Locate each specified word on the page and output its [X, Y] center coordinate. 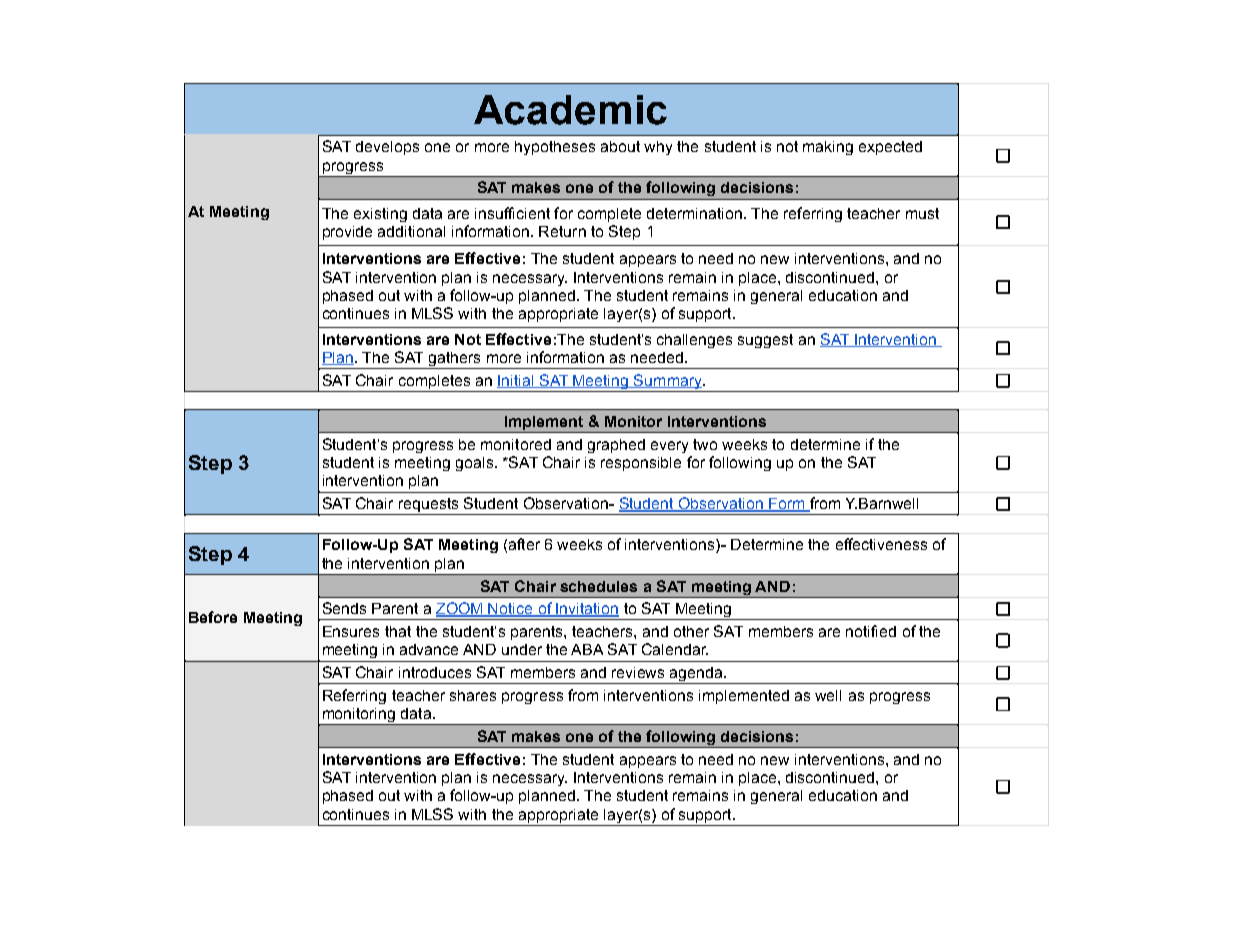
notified [871, 631]
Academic [570, 110]
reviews [638, 672]
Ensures [351, 631]
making [828, 148]
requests [429, 506]
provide [347, 233]
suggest [765, 341]
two [705, 444]
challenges [694, 341]
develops [387, 148]
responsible [641, 464]
